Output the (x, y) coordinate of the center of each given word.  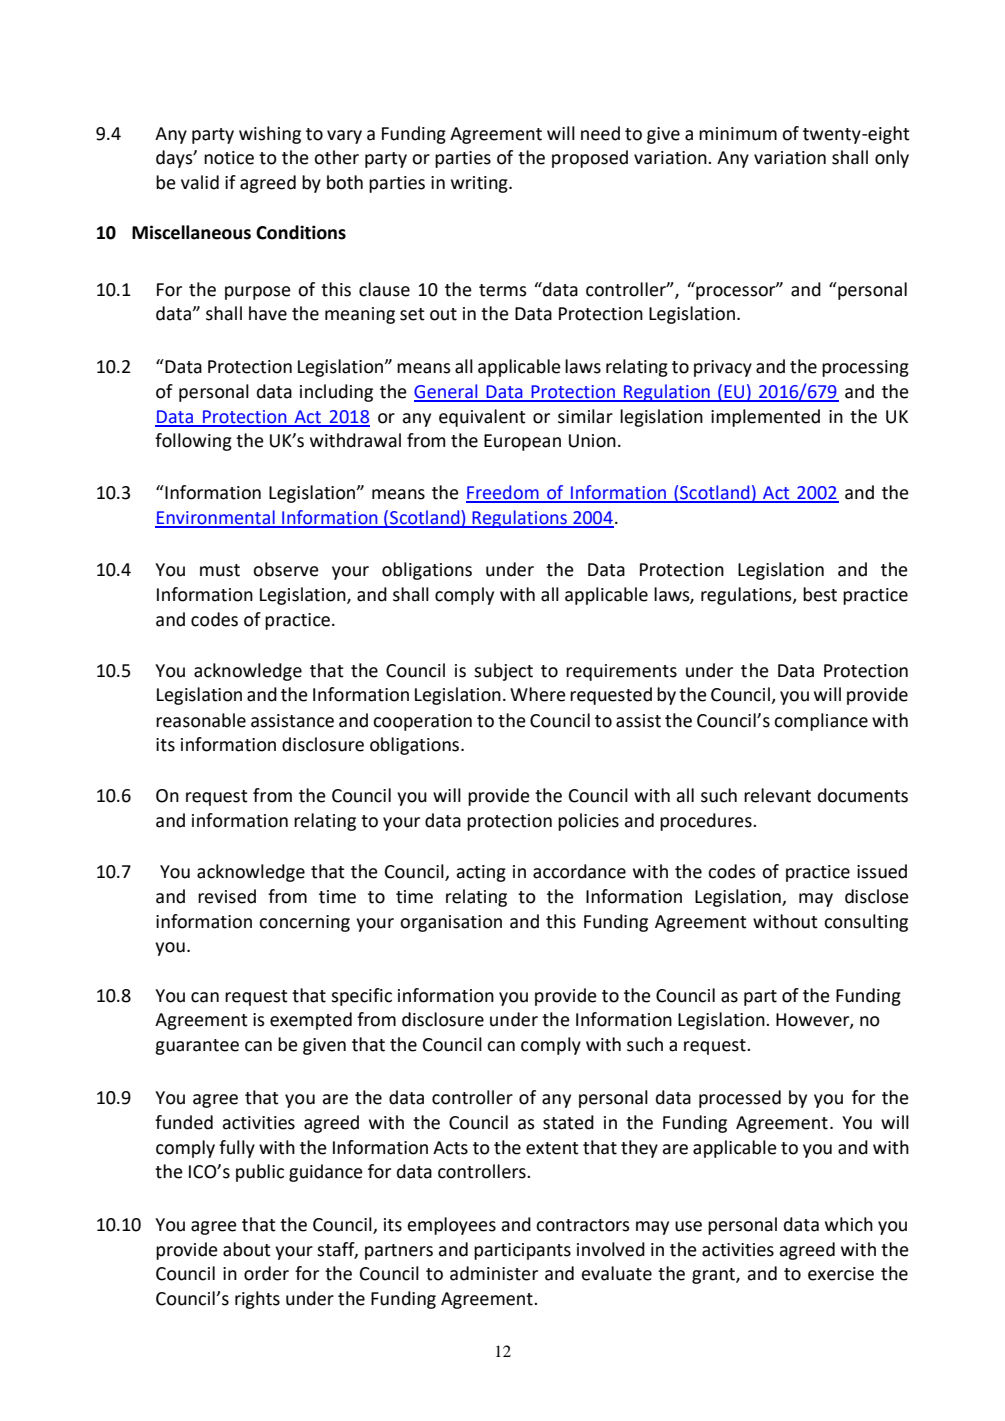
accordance (579, 871)
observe (286, 569)
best (820, 594)
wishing (270, 135)
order (266, 1273)
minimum (738, 134)
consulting (866, 923)
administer (494, 1273)
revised (227, 896)
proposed (590, 159)
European (522, 442)
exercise (841, 1274)
